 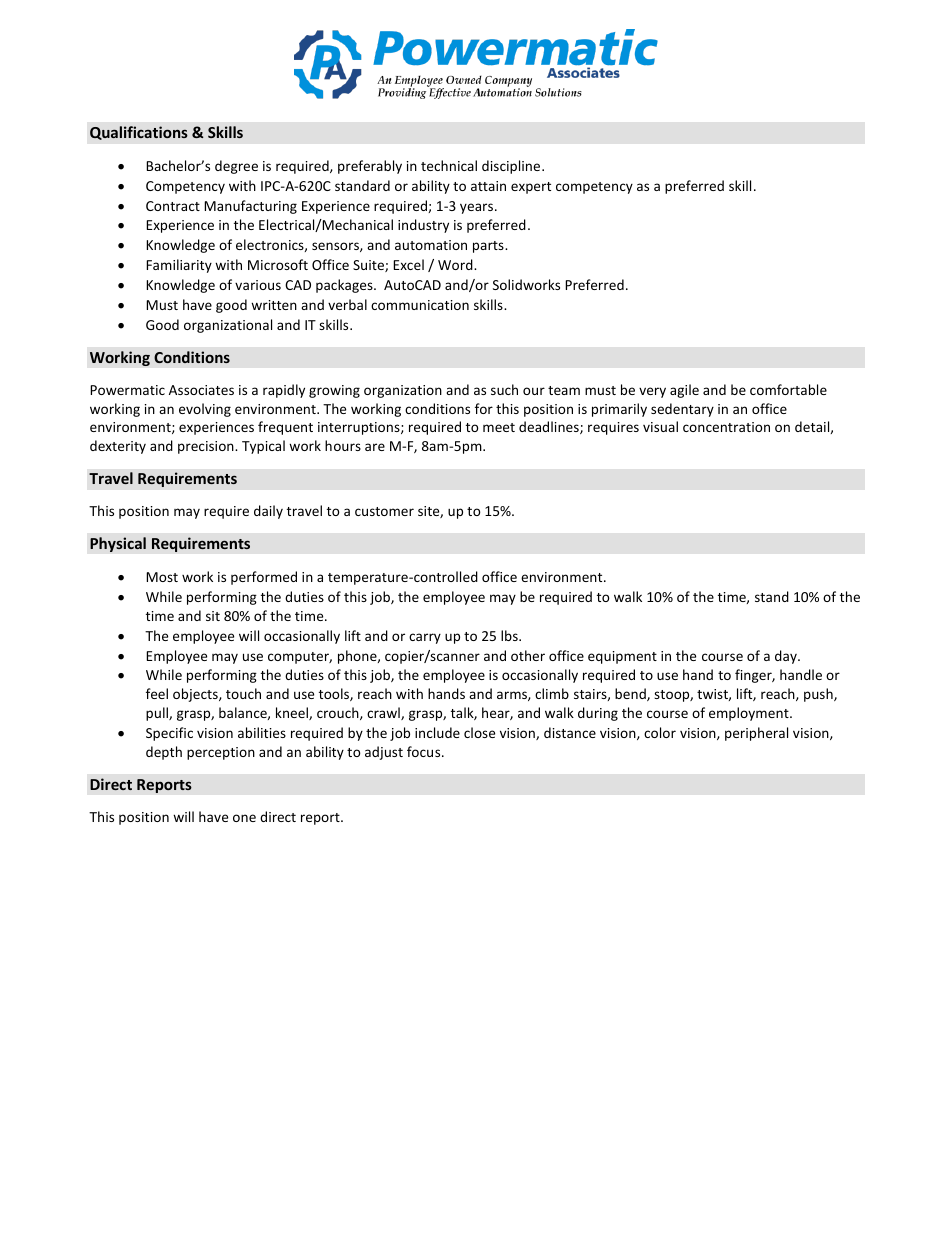 What do you see at coordinates (499, 427) in the screenshot?
I see `meet` at bounding box center [499, 427].
